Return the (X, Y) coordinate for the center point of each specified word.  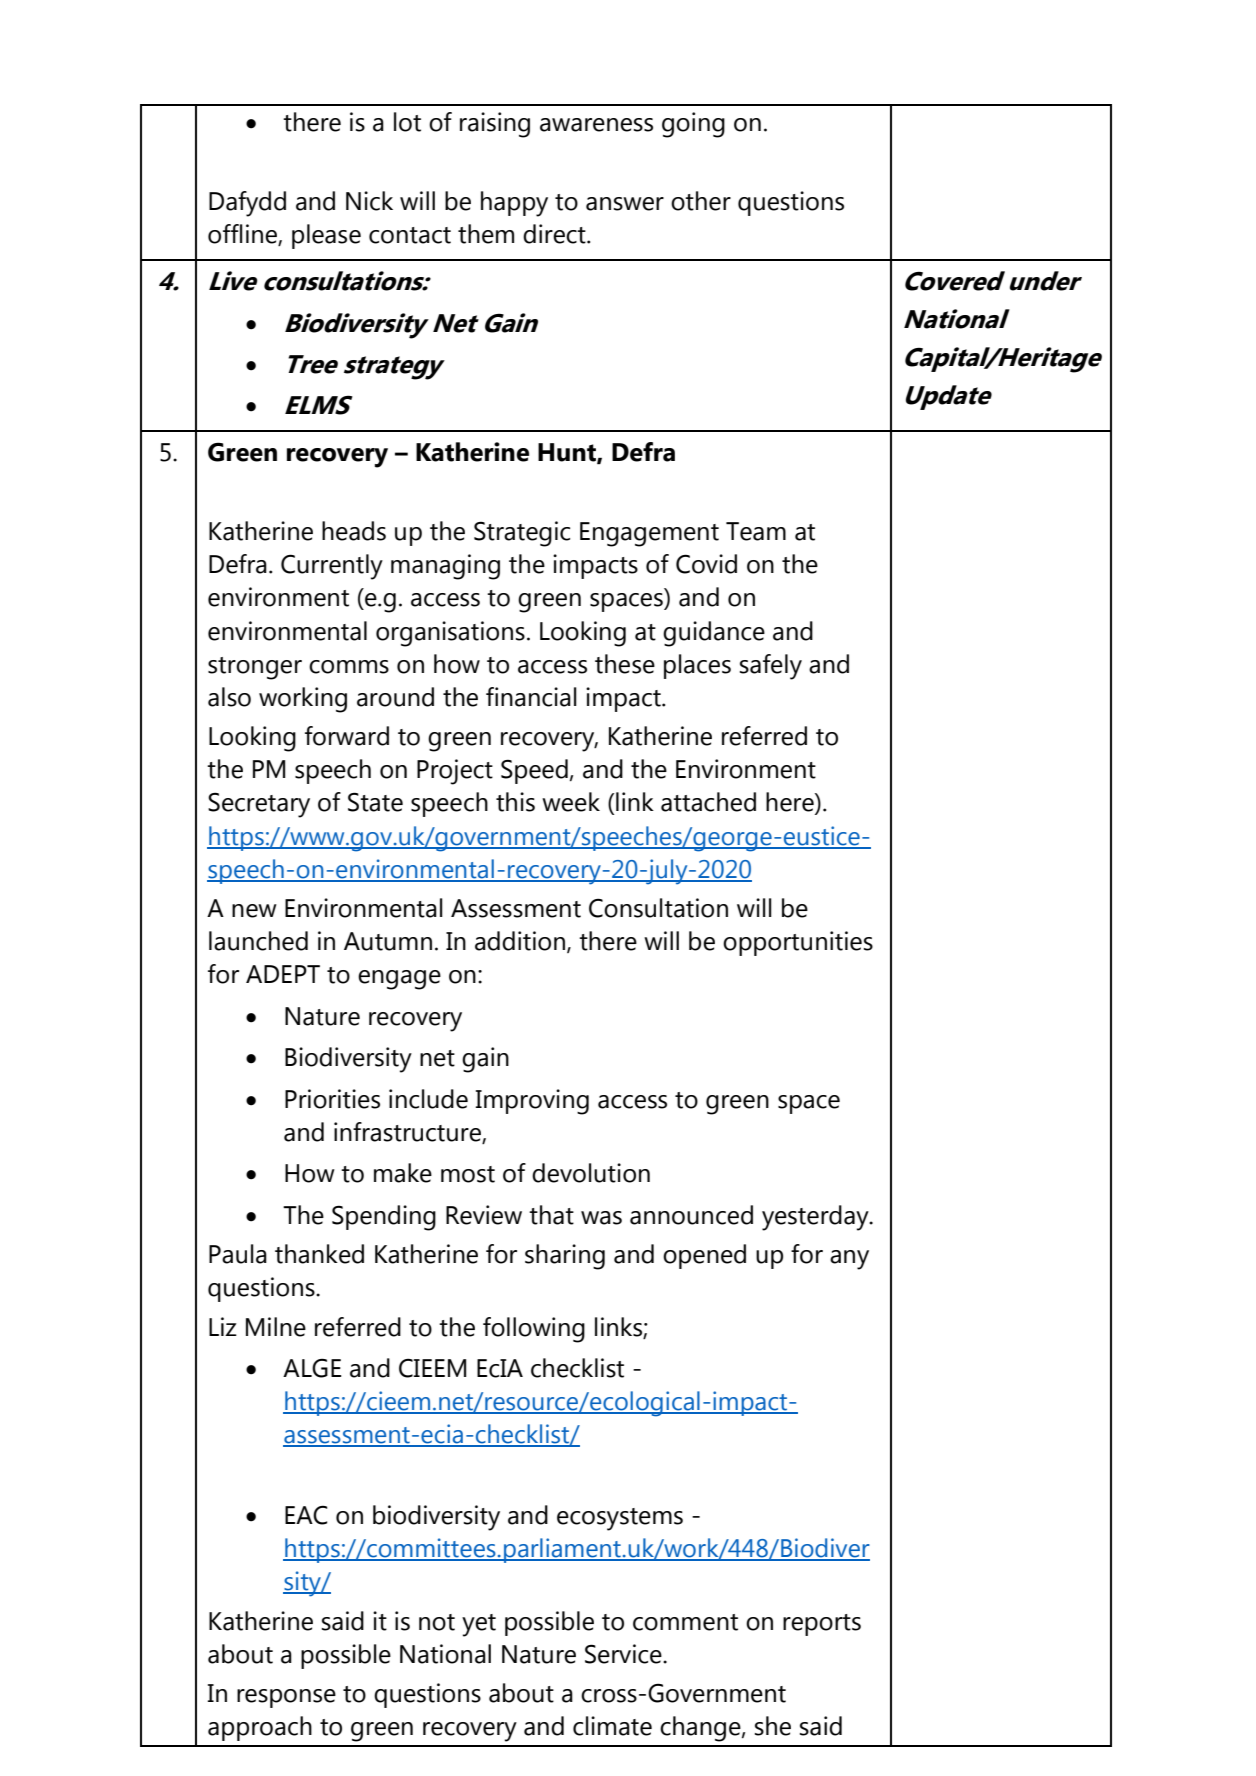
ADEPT (283, 974)
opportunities (798, 943)
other (701, 201)
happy (514, 204)
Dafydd (247, 204)
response (286, 1698)
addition (521, 942)
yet (479, 1625)
